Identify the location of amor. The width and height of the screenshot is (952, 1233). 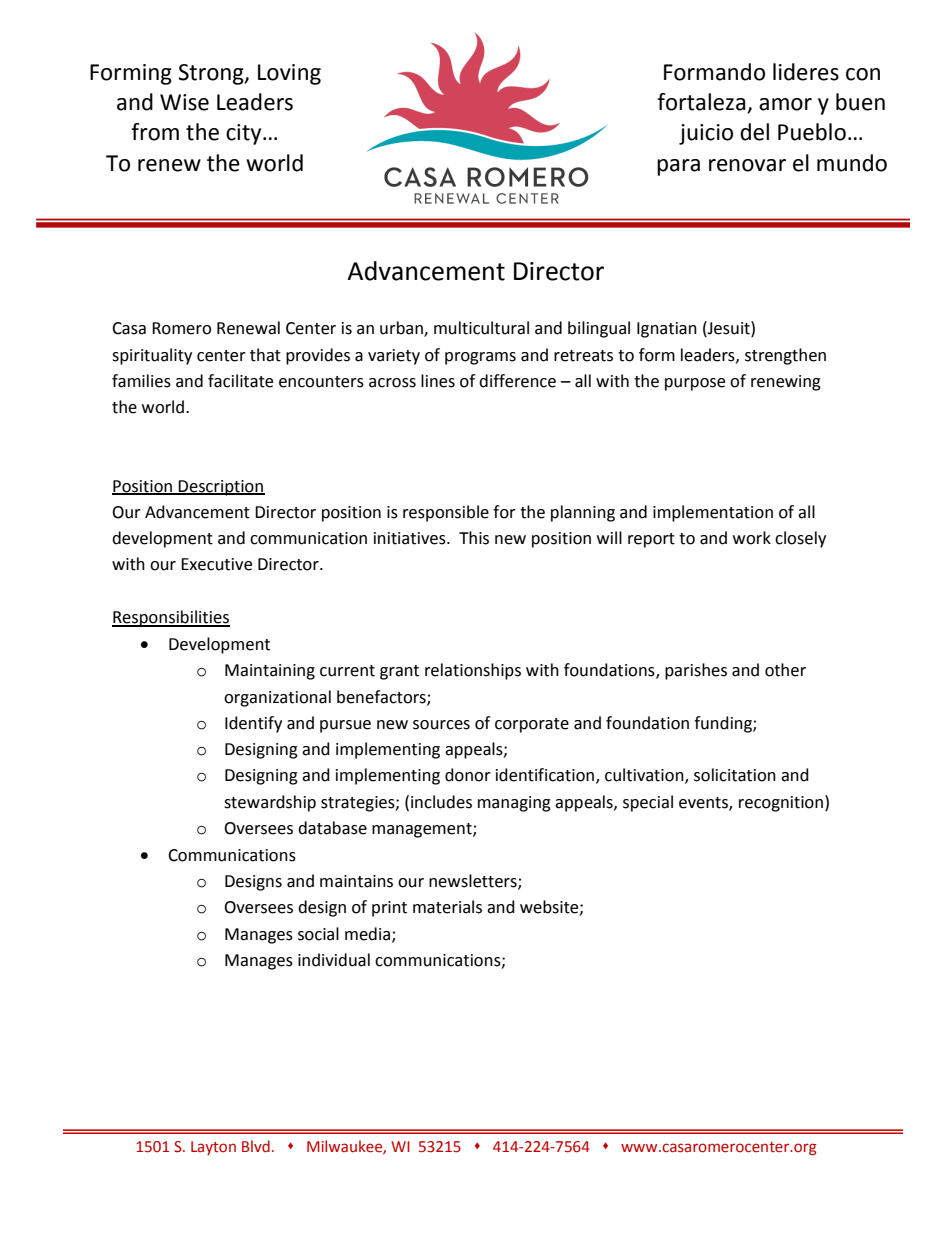
(785, 104).
